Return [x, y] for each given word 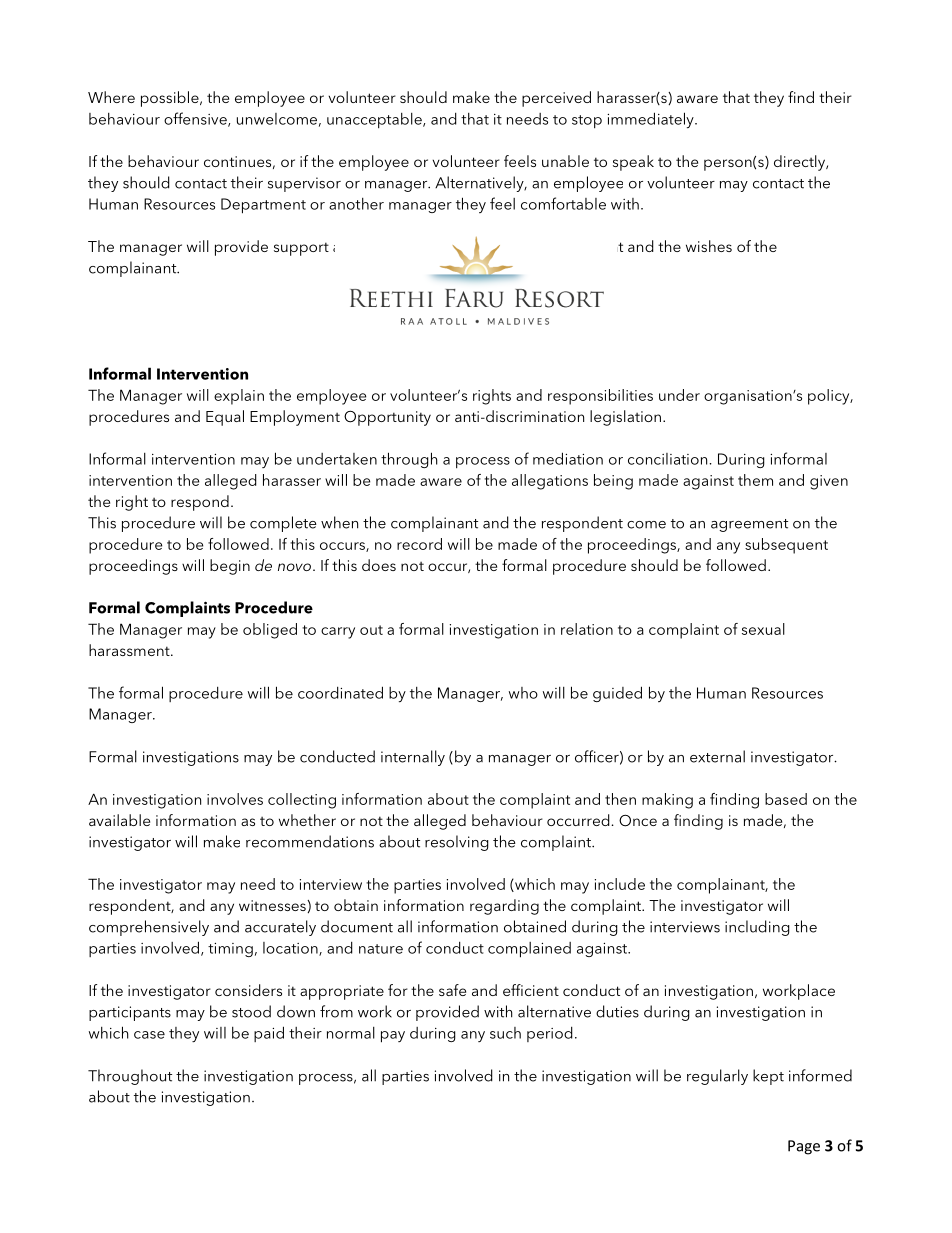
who [523, 693]
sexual [763, 629]
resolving [457, 843]
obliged [270, 631]
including [757, 928]
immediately [651, 120]
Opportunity [387, 418]
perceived [556, 99]
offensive [196, 119]
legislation [625, 418]
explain [239, 397]
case [149, 1035]
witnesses [273, 906]
